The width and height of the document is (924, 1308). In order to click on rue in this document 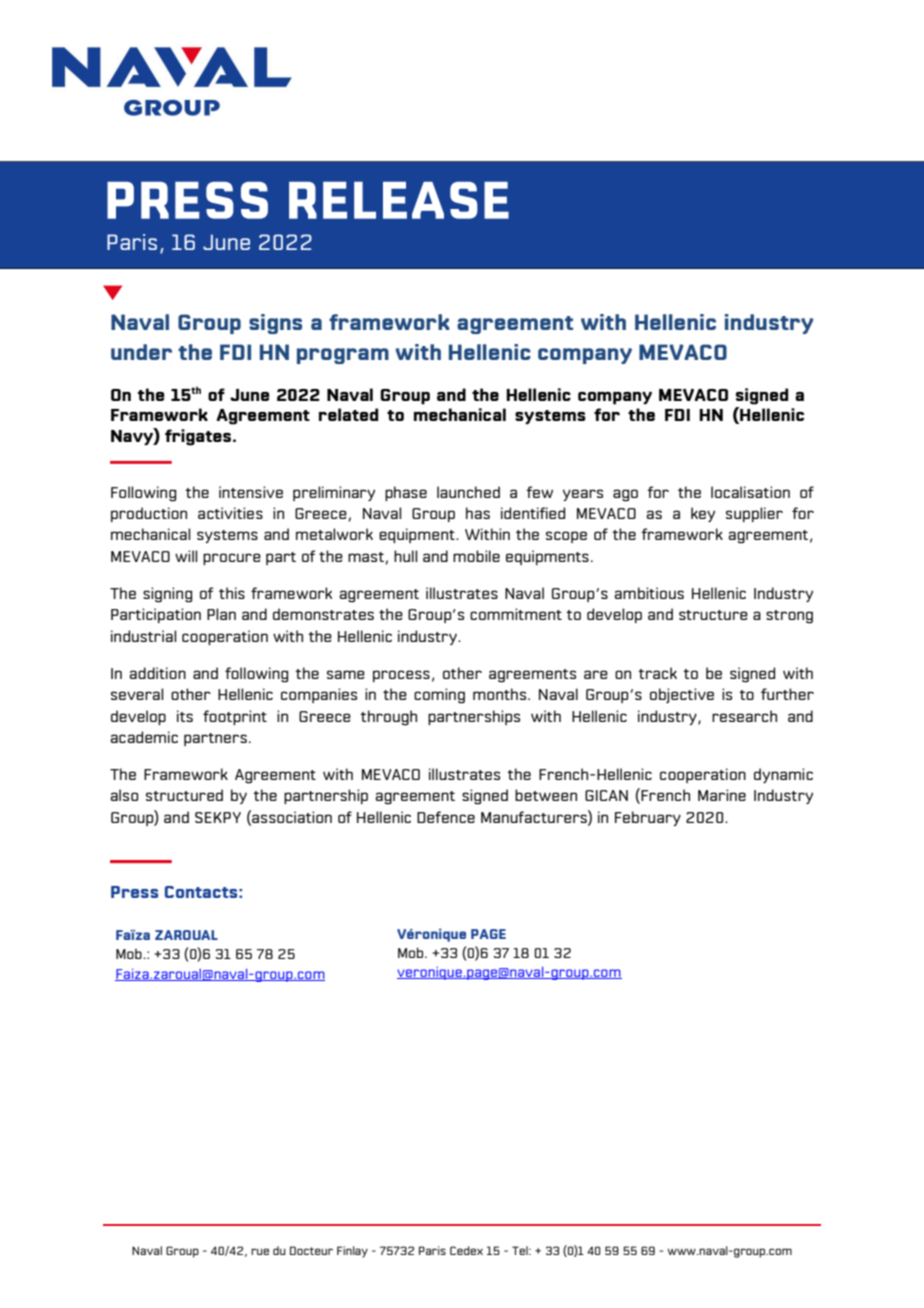, I will do `click(260, 1251)`.
